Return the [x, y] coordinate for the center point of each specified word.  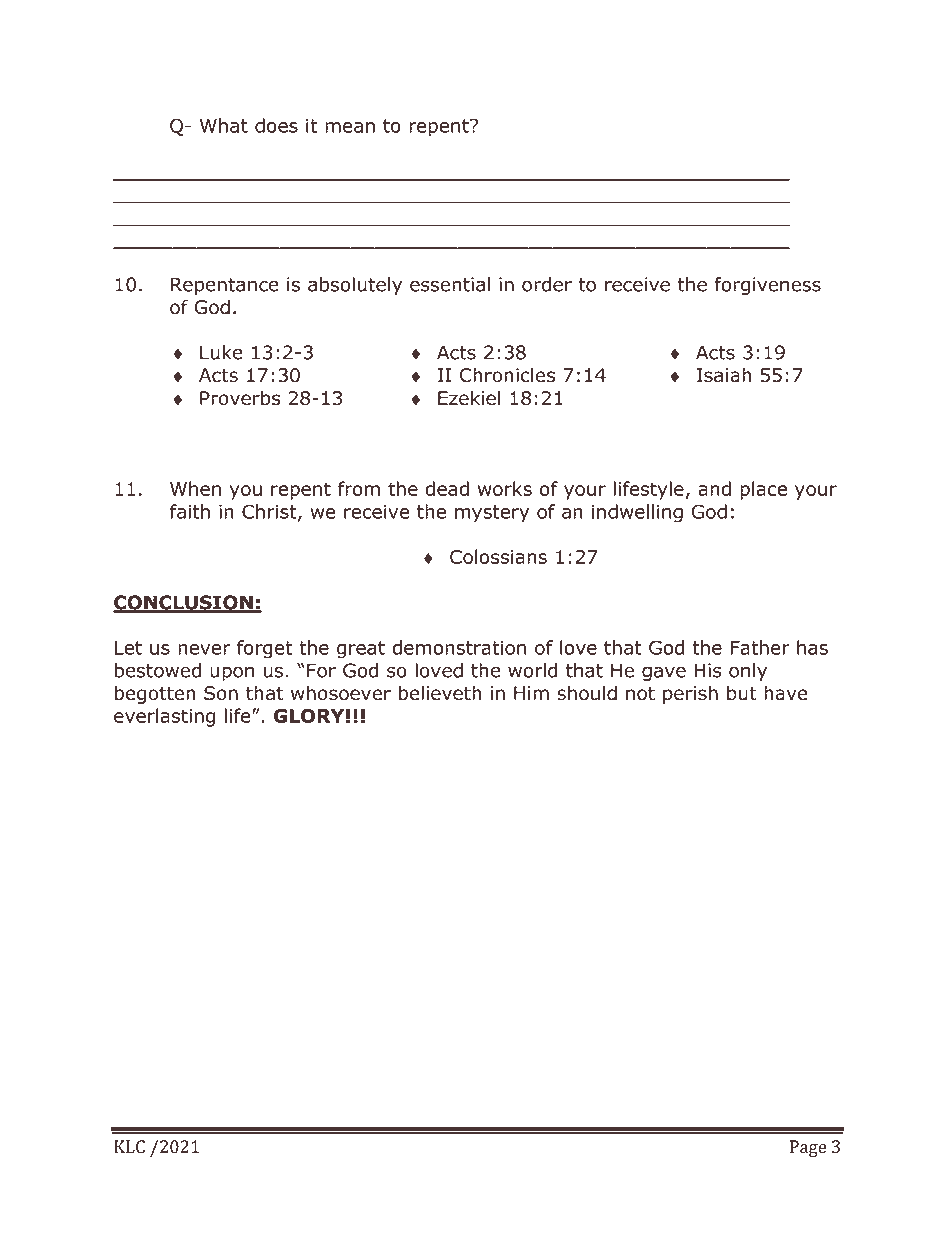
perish [690, 694]
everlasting [164, 717]
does [276, 125]
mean [350, 127]
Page [808, 1148]
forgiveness [767, 286]
